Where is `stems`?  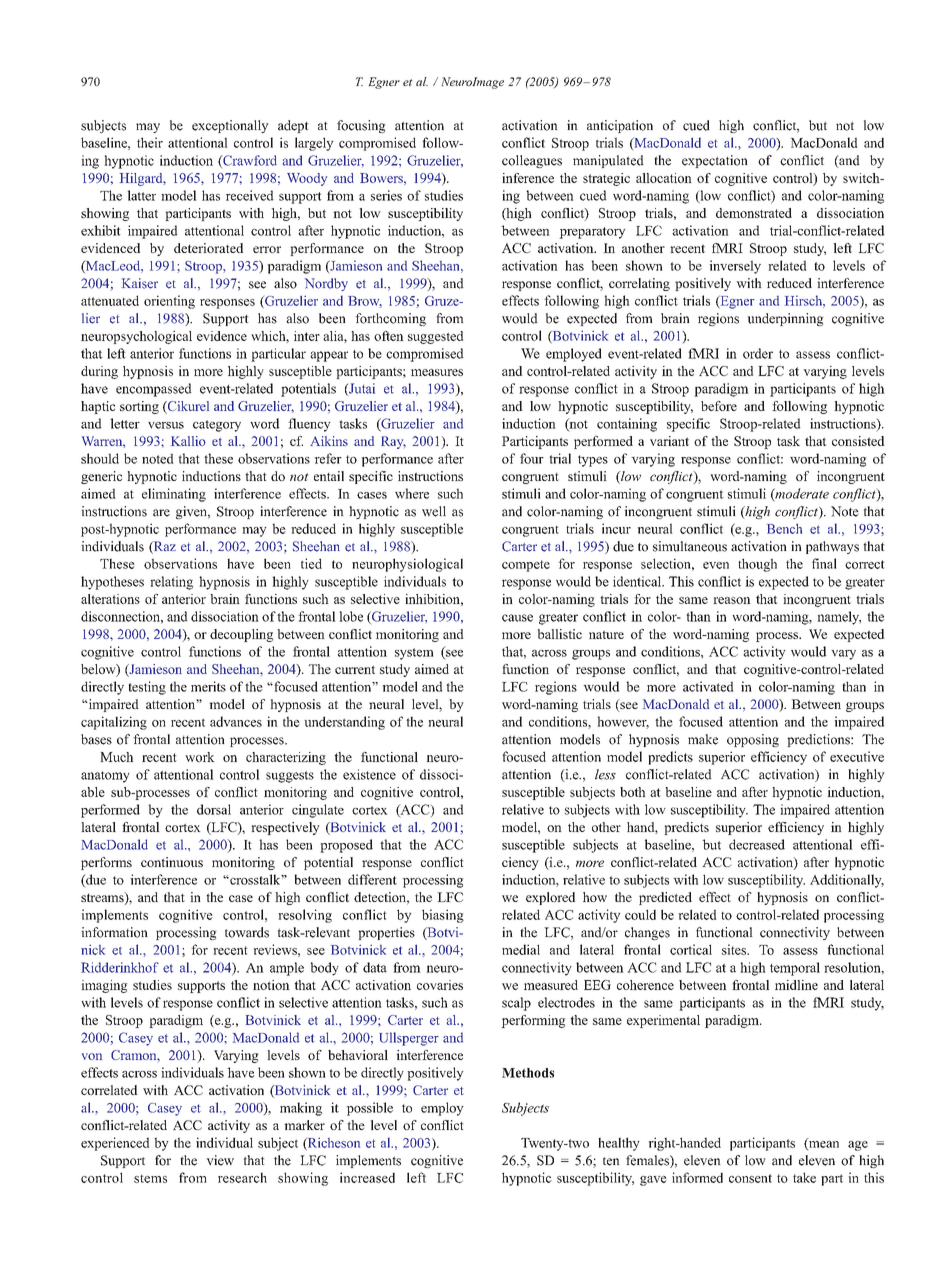
stems is located at coordinates (150, 1179).
